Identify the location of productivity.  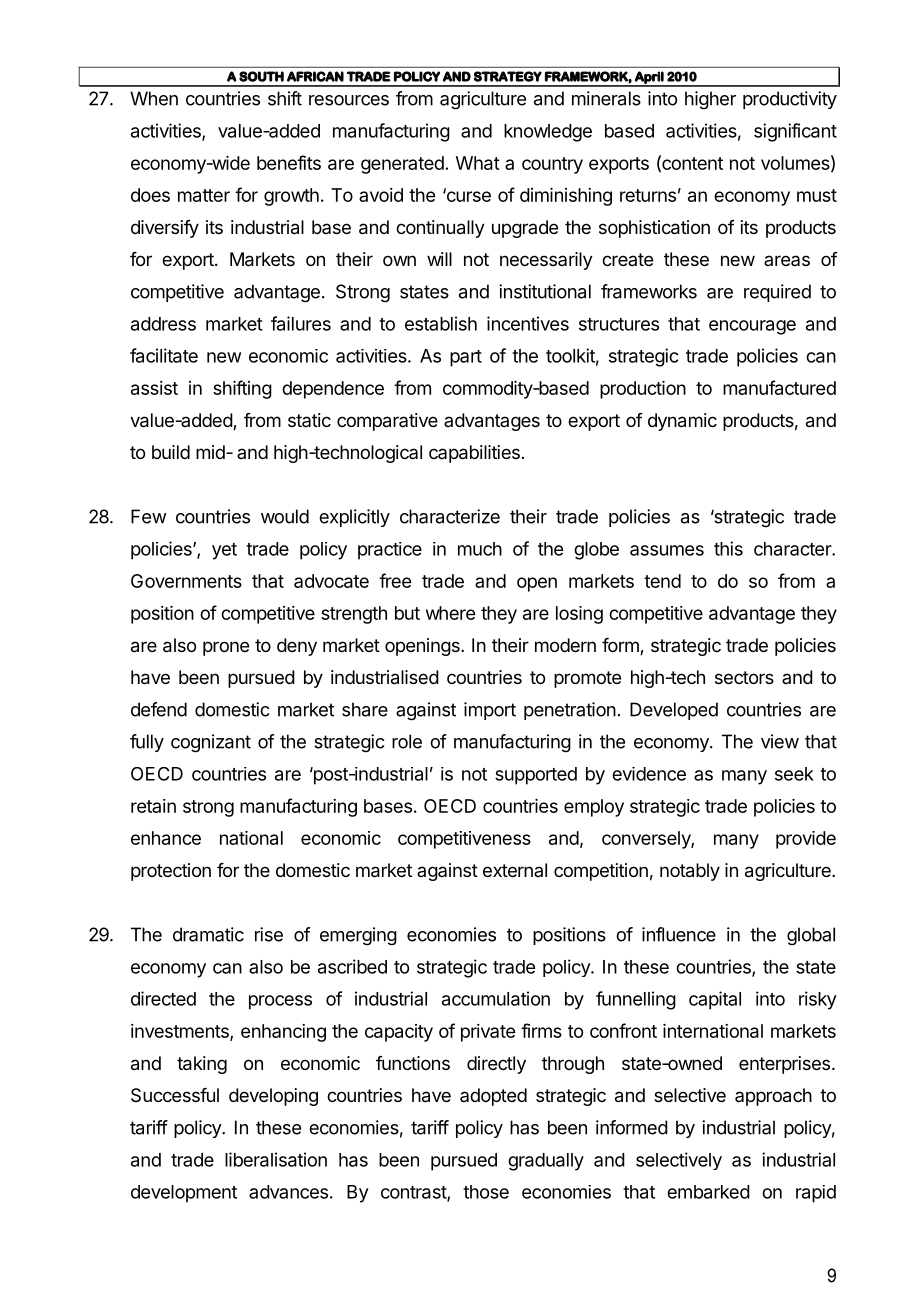
(790, 100).
